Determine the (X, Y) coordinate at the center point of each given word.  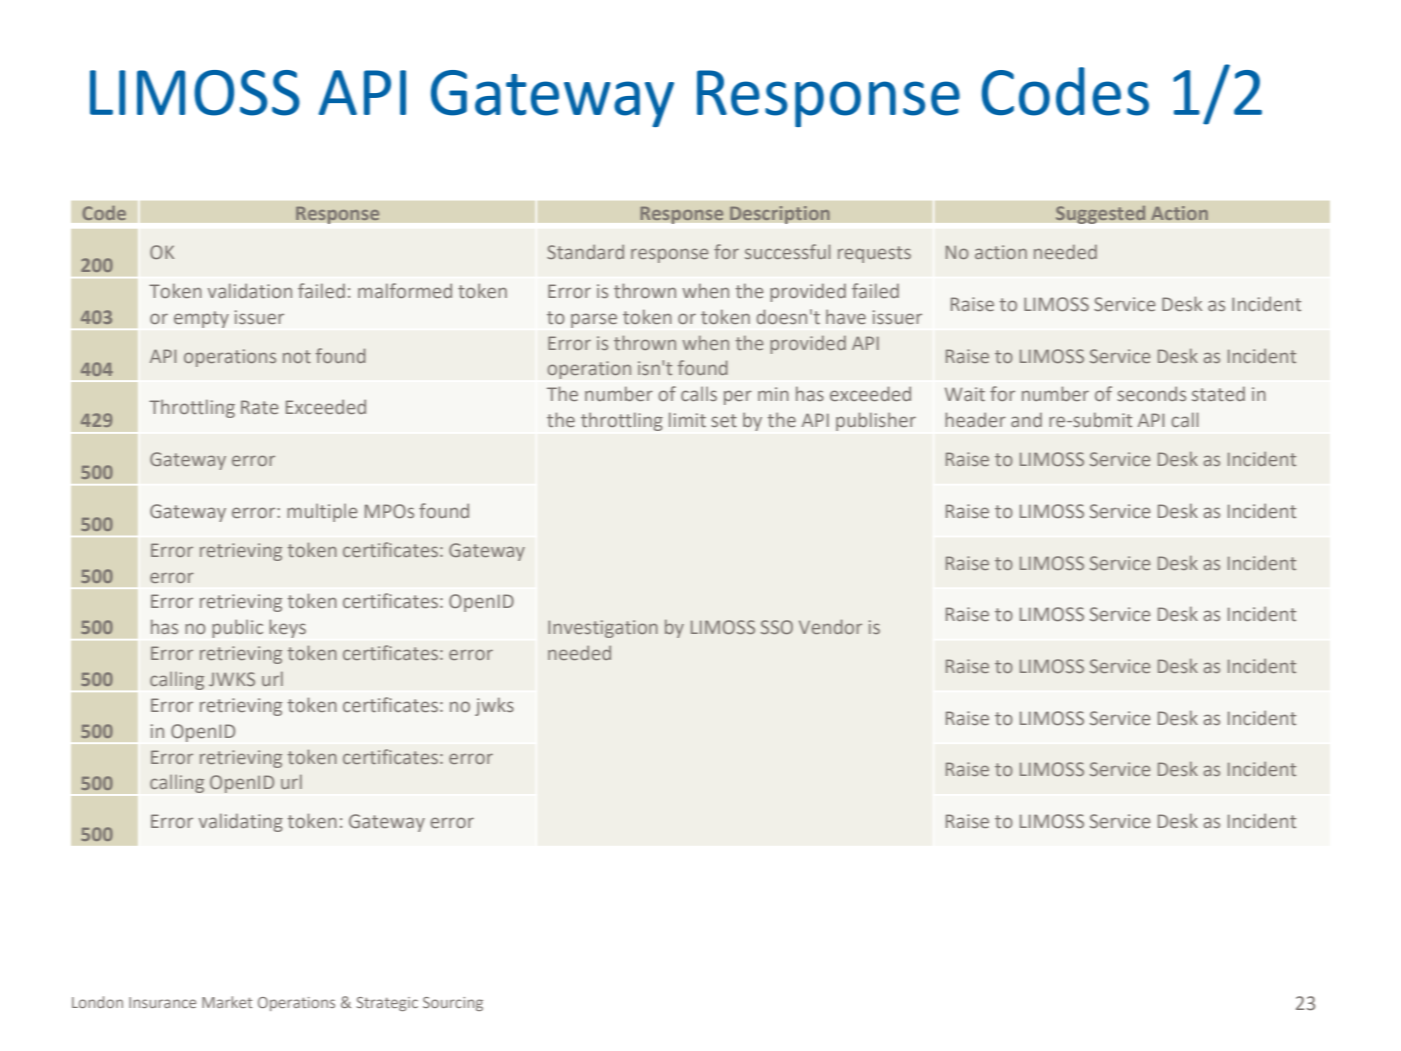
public (237, 628)
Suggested (1101, 214)
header (975, 419)
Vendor (830, 626)
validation (250, 290)
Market (227, 1002)
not (297, 356)
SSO (777, 627)
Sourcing (453, 1004)
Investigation (603, 629)
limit (687, 419)
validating (241, 822)
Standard (585, 252)
